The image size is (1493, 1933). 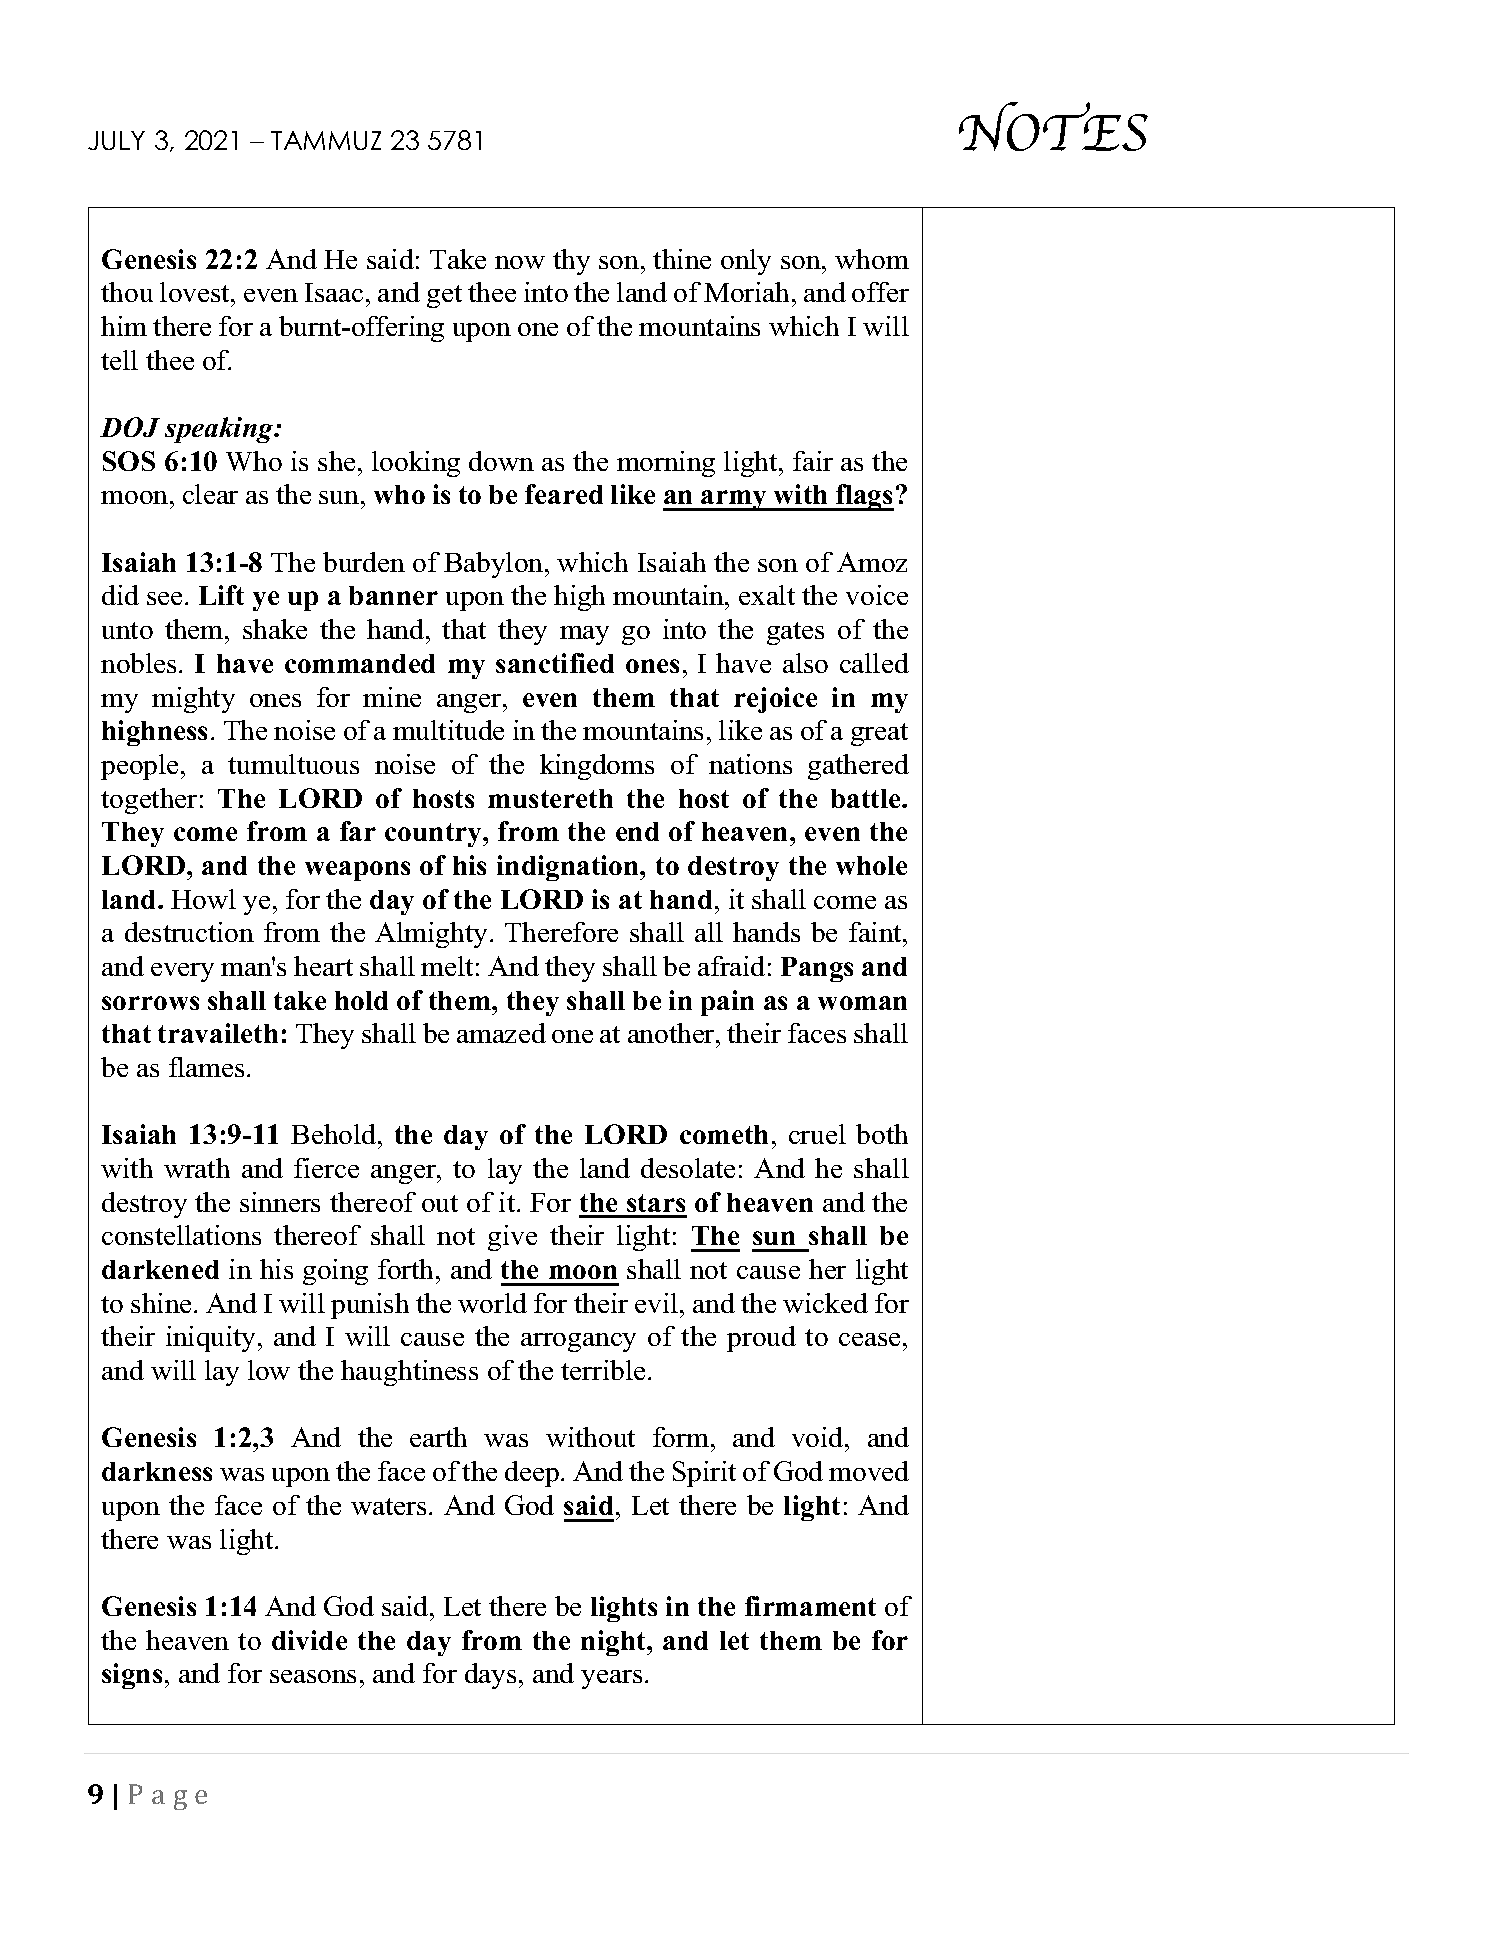 What do you see at coordinates (876, 932) in the image?
I see `faint` at bounding box center [876, 932].
